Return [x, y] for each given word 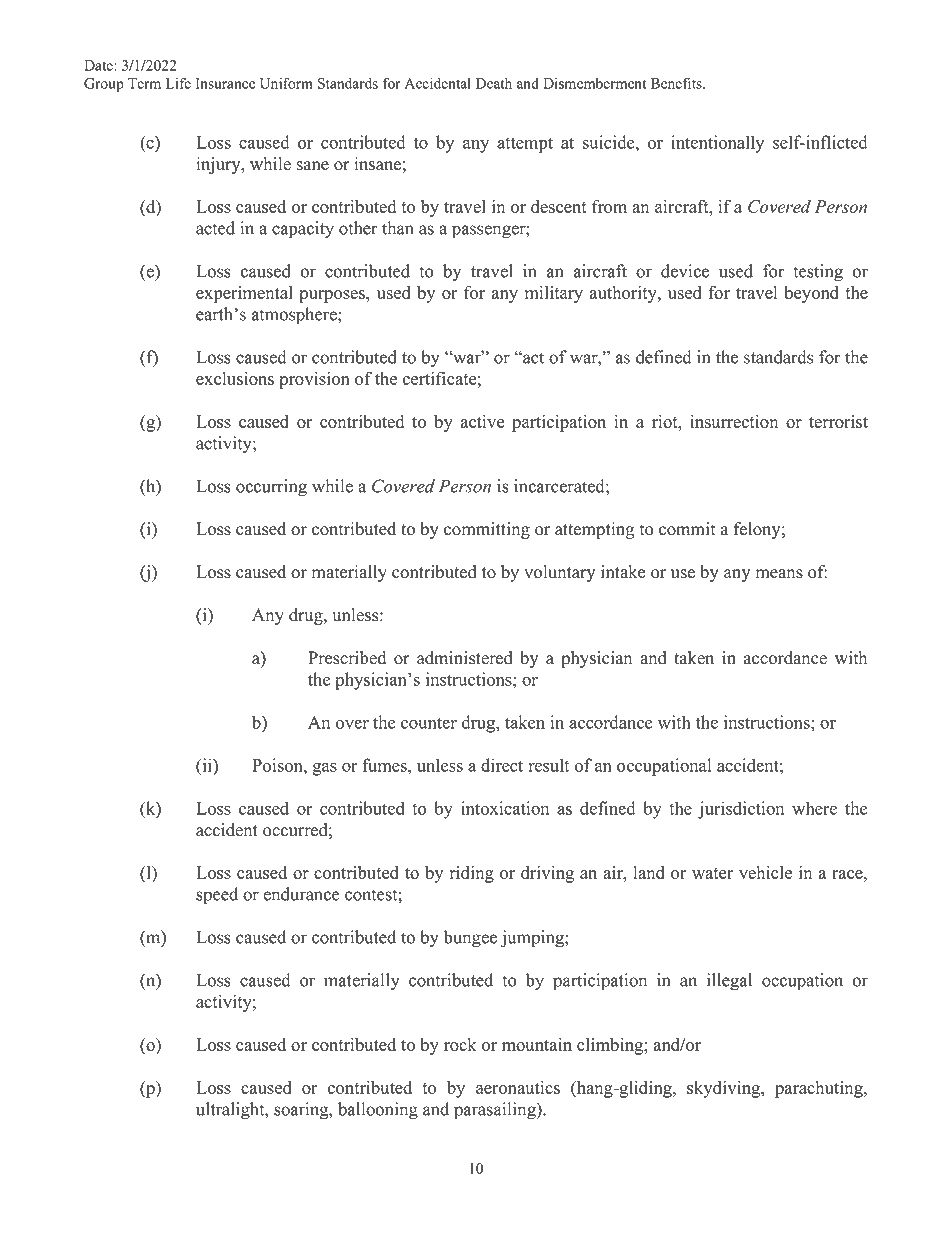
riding [472, 874]
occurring [271, 488]
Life [178, 83]
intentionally [717, 144]
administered [465, 658]
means [779, 574]
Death [494, 83]
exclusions [235, 378]
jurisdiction [741, 810]
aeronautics [518, 1087]
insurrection [734, 421]
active [482, 421]
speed [217, 896]
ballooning [378, 1111]
